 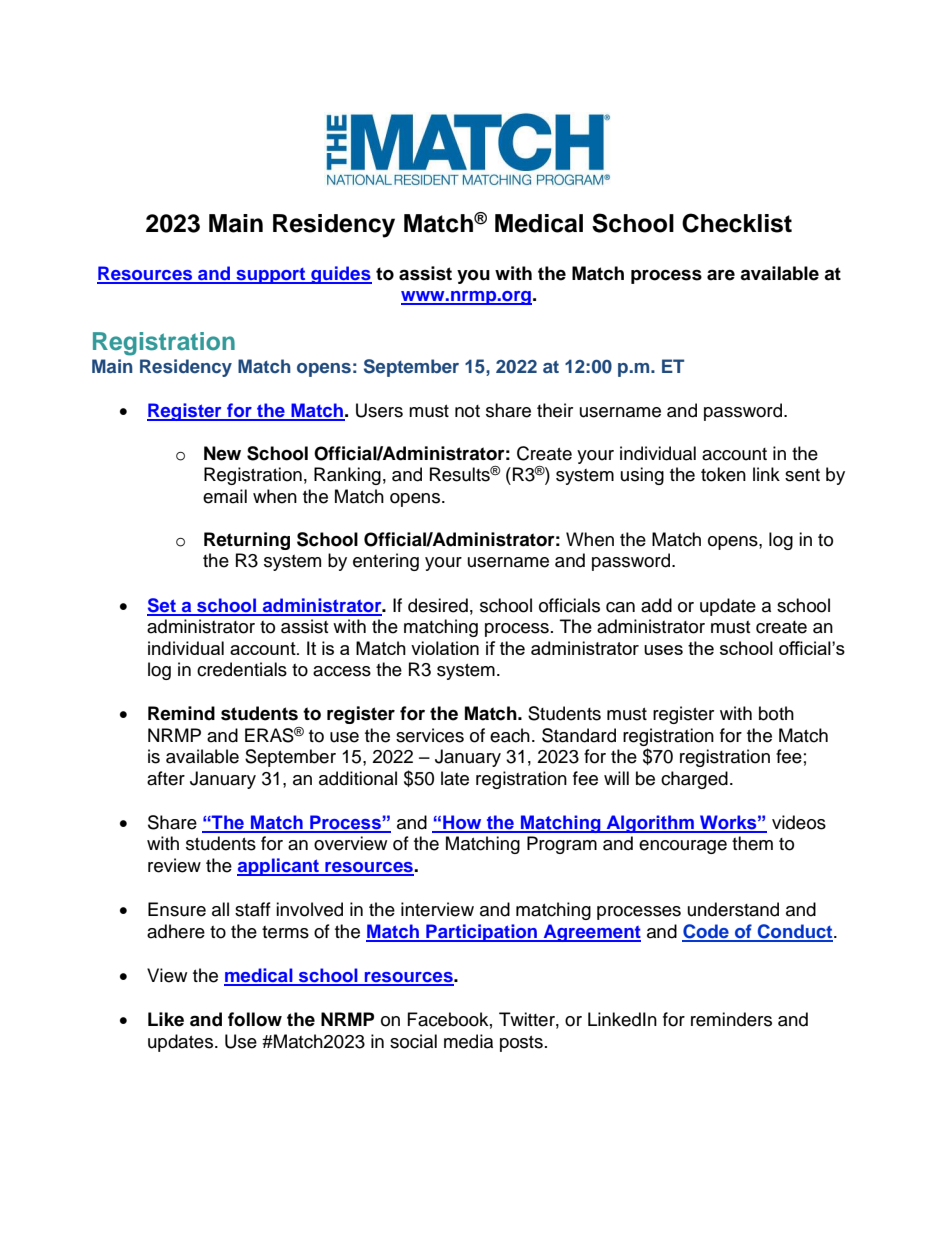 What do you see at coordinates (776, 713) in the document?
I see `both` at bounding box center [776, 713].
